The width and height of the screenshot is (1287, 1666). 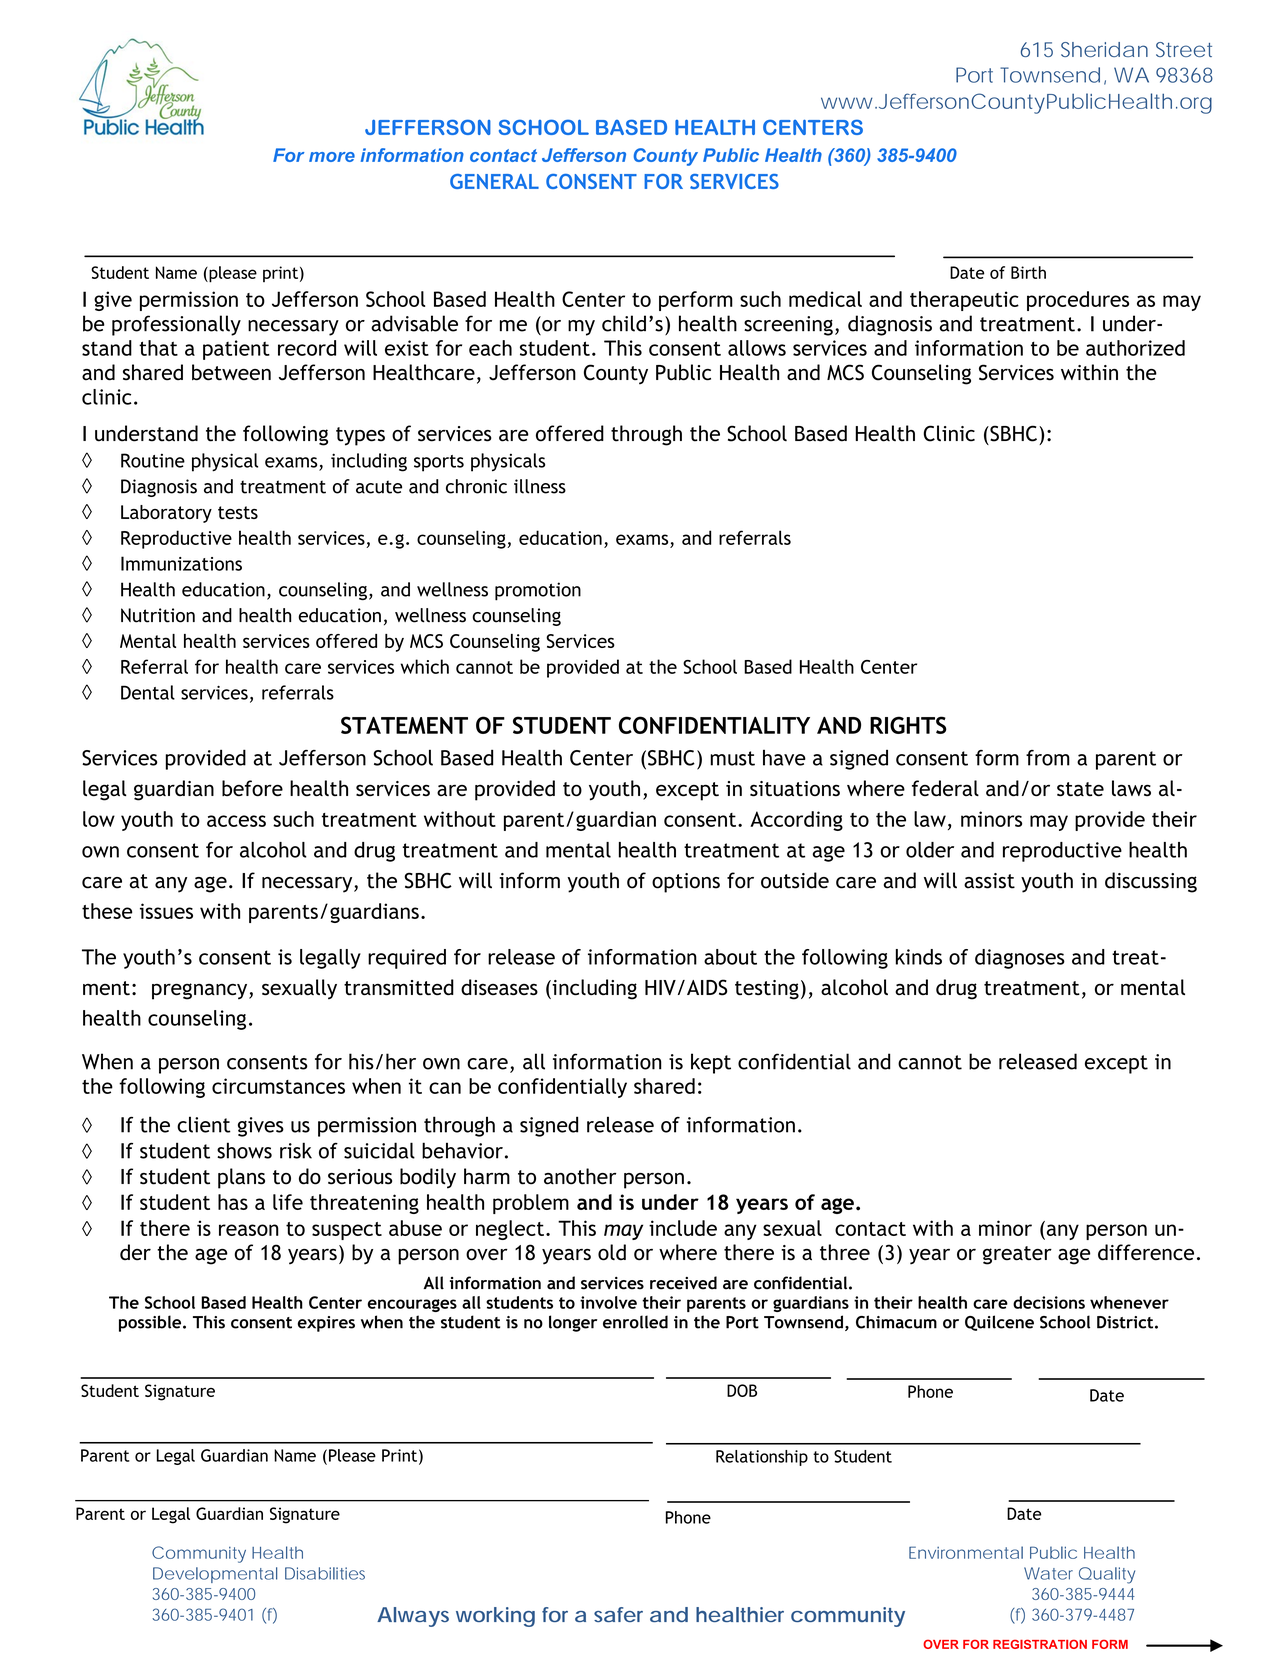 What do you see at coordinates (332, 157) in the screenshot?
I see `more` at bounding box center [332, 157].
